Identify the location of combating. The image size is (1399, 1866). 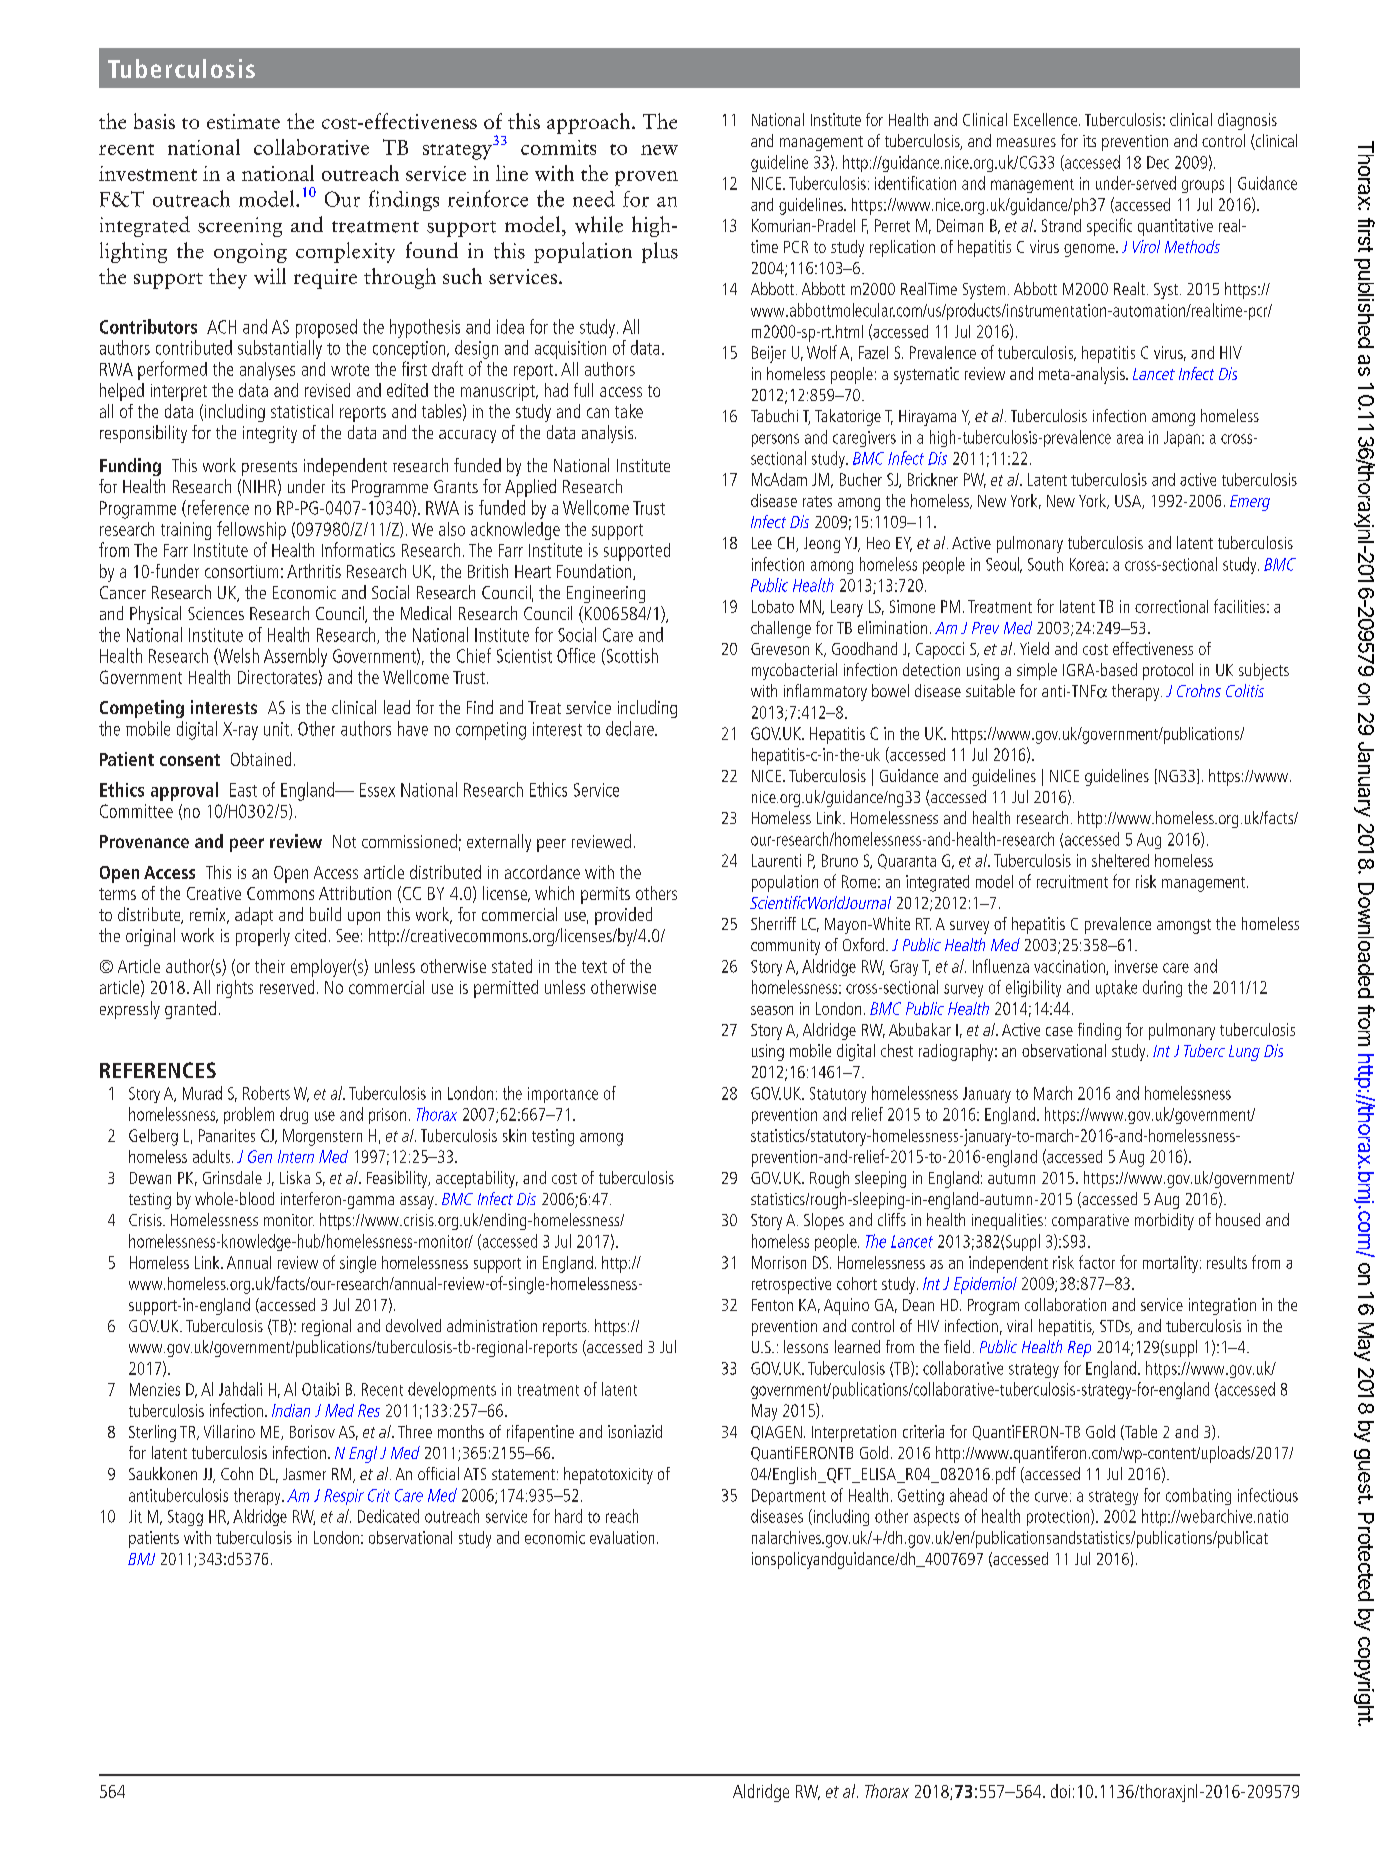
(1198, 1496).
